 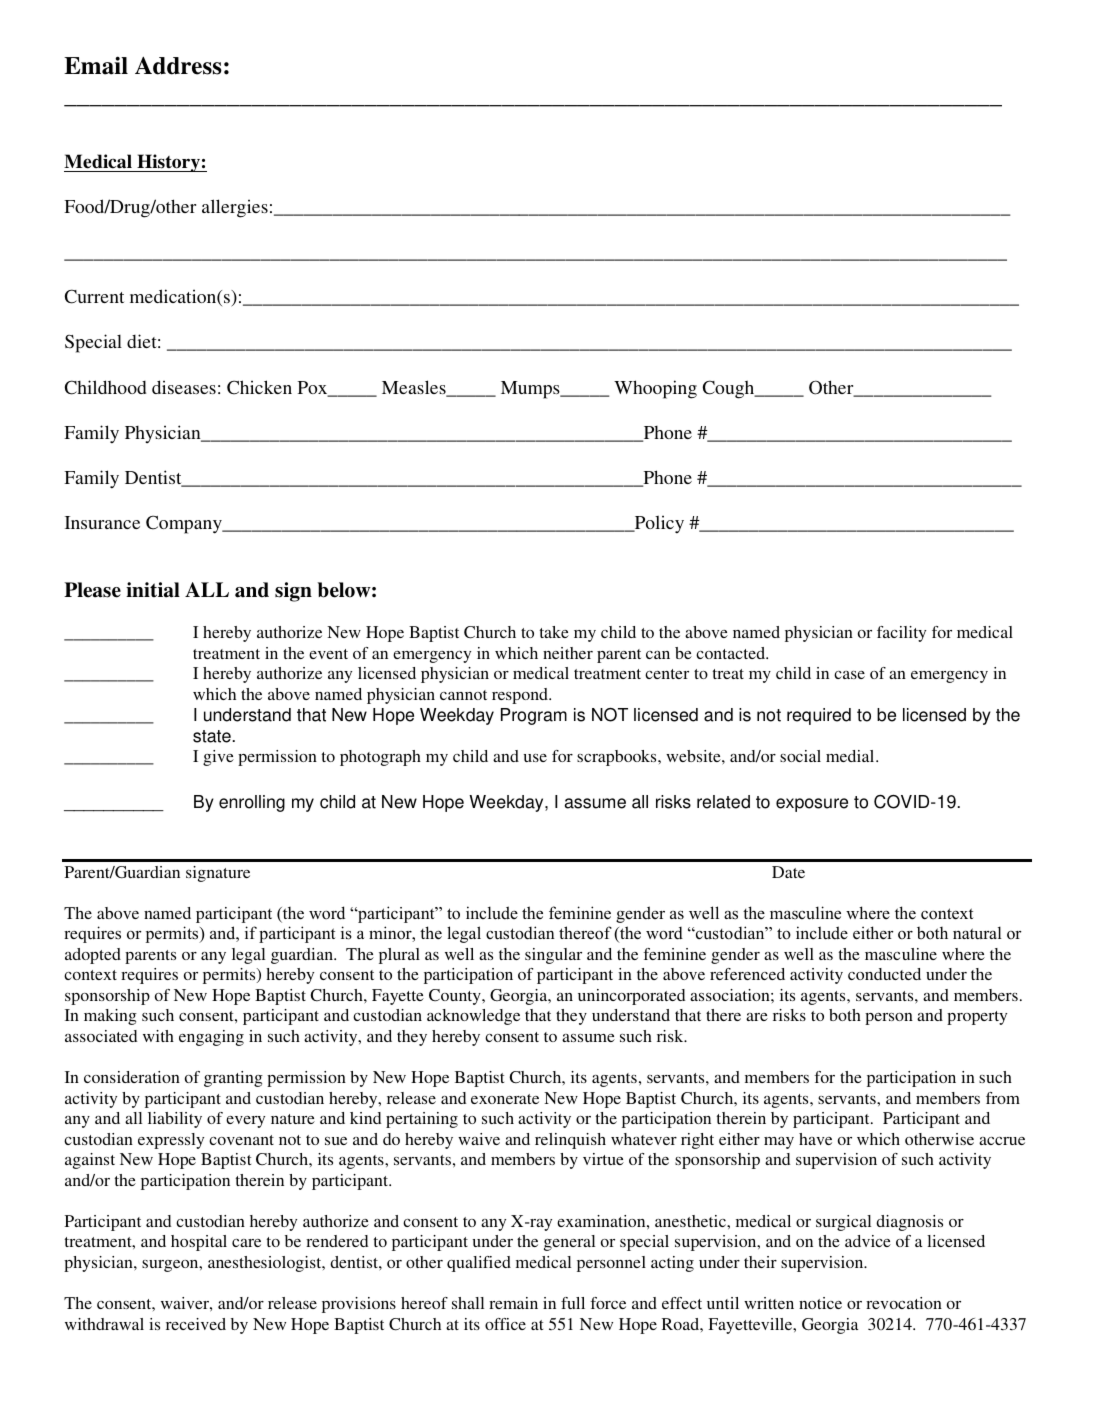 What do you see at coordinates (259, 387) in the screenshot?
I see `Chicken` at bounding box center [259, 387].
